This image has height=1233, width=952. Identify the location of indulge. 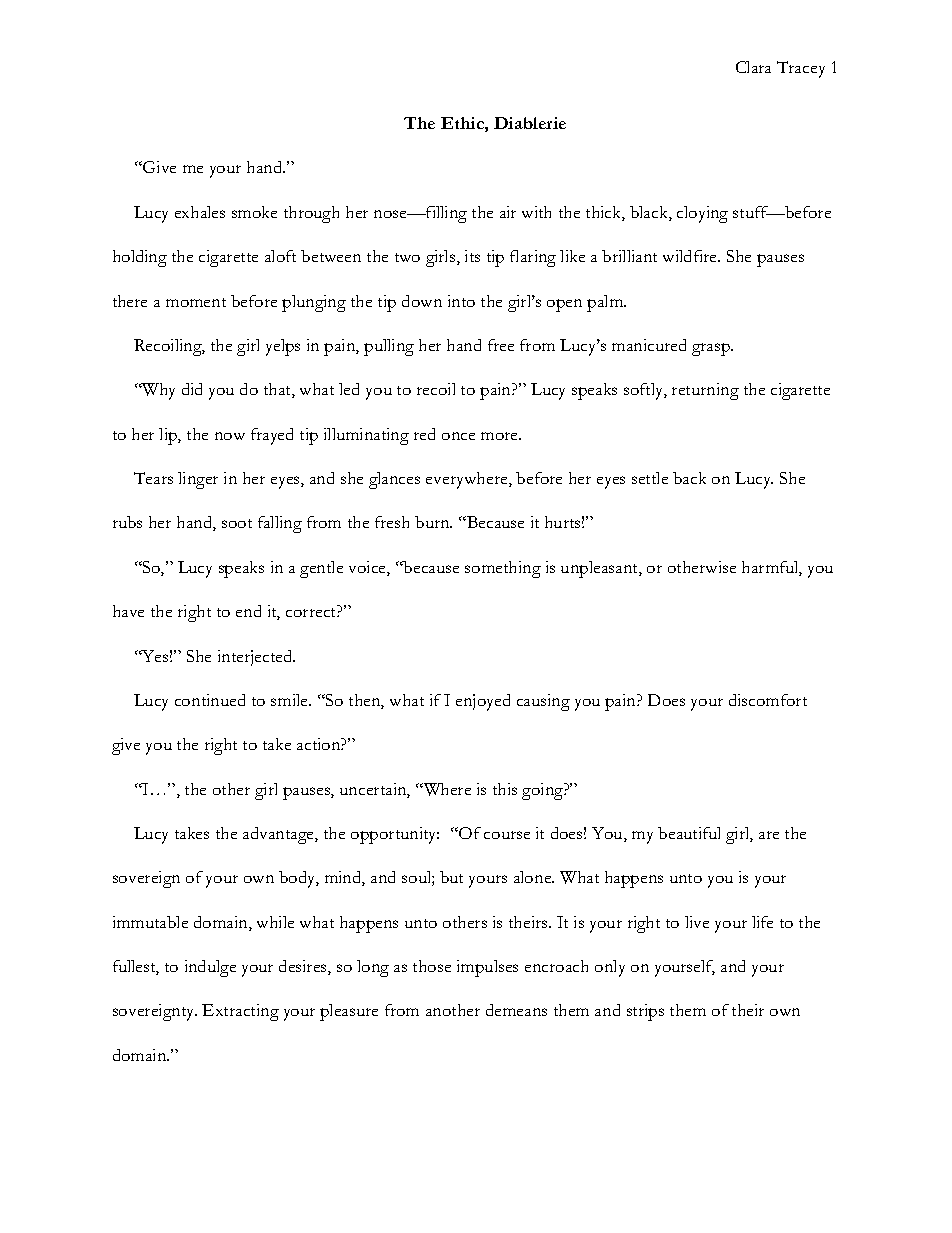
(210, 968).
